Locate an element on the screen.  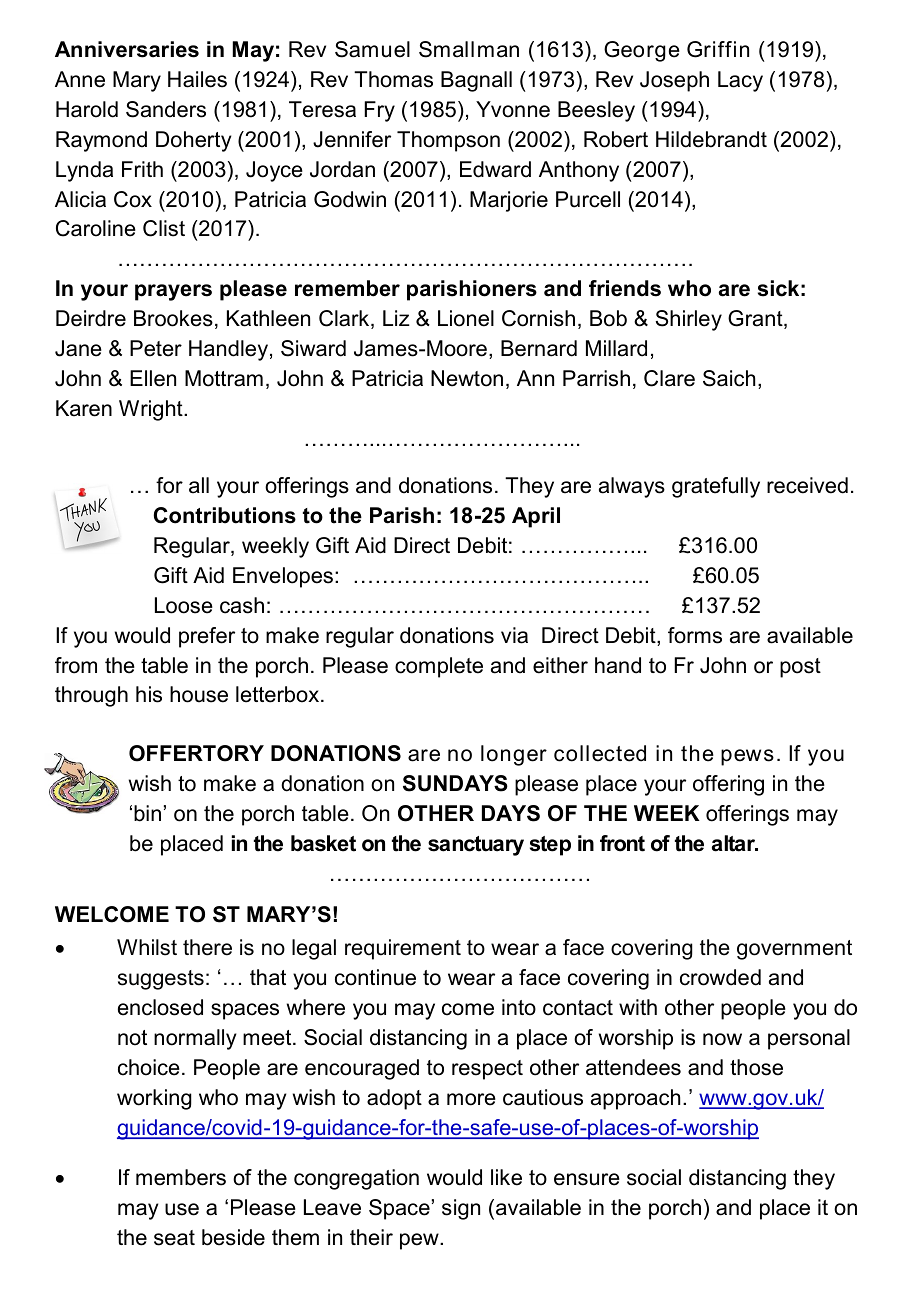
altar is located at coordinates (735, 843).
